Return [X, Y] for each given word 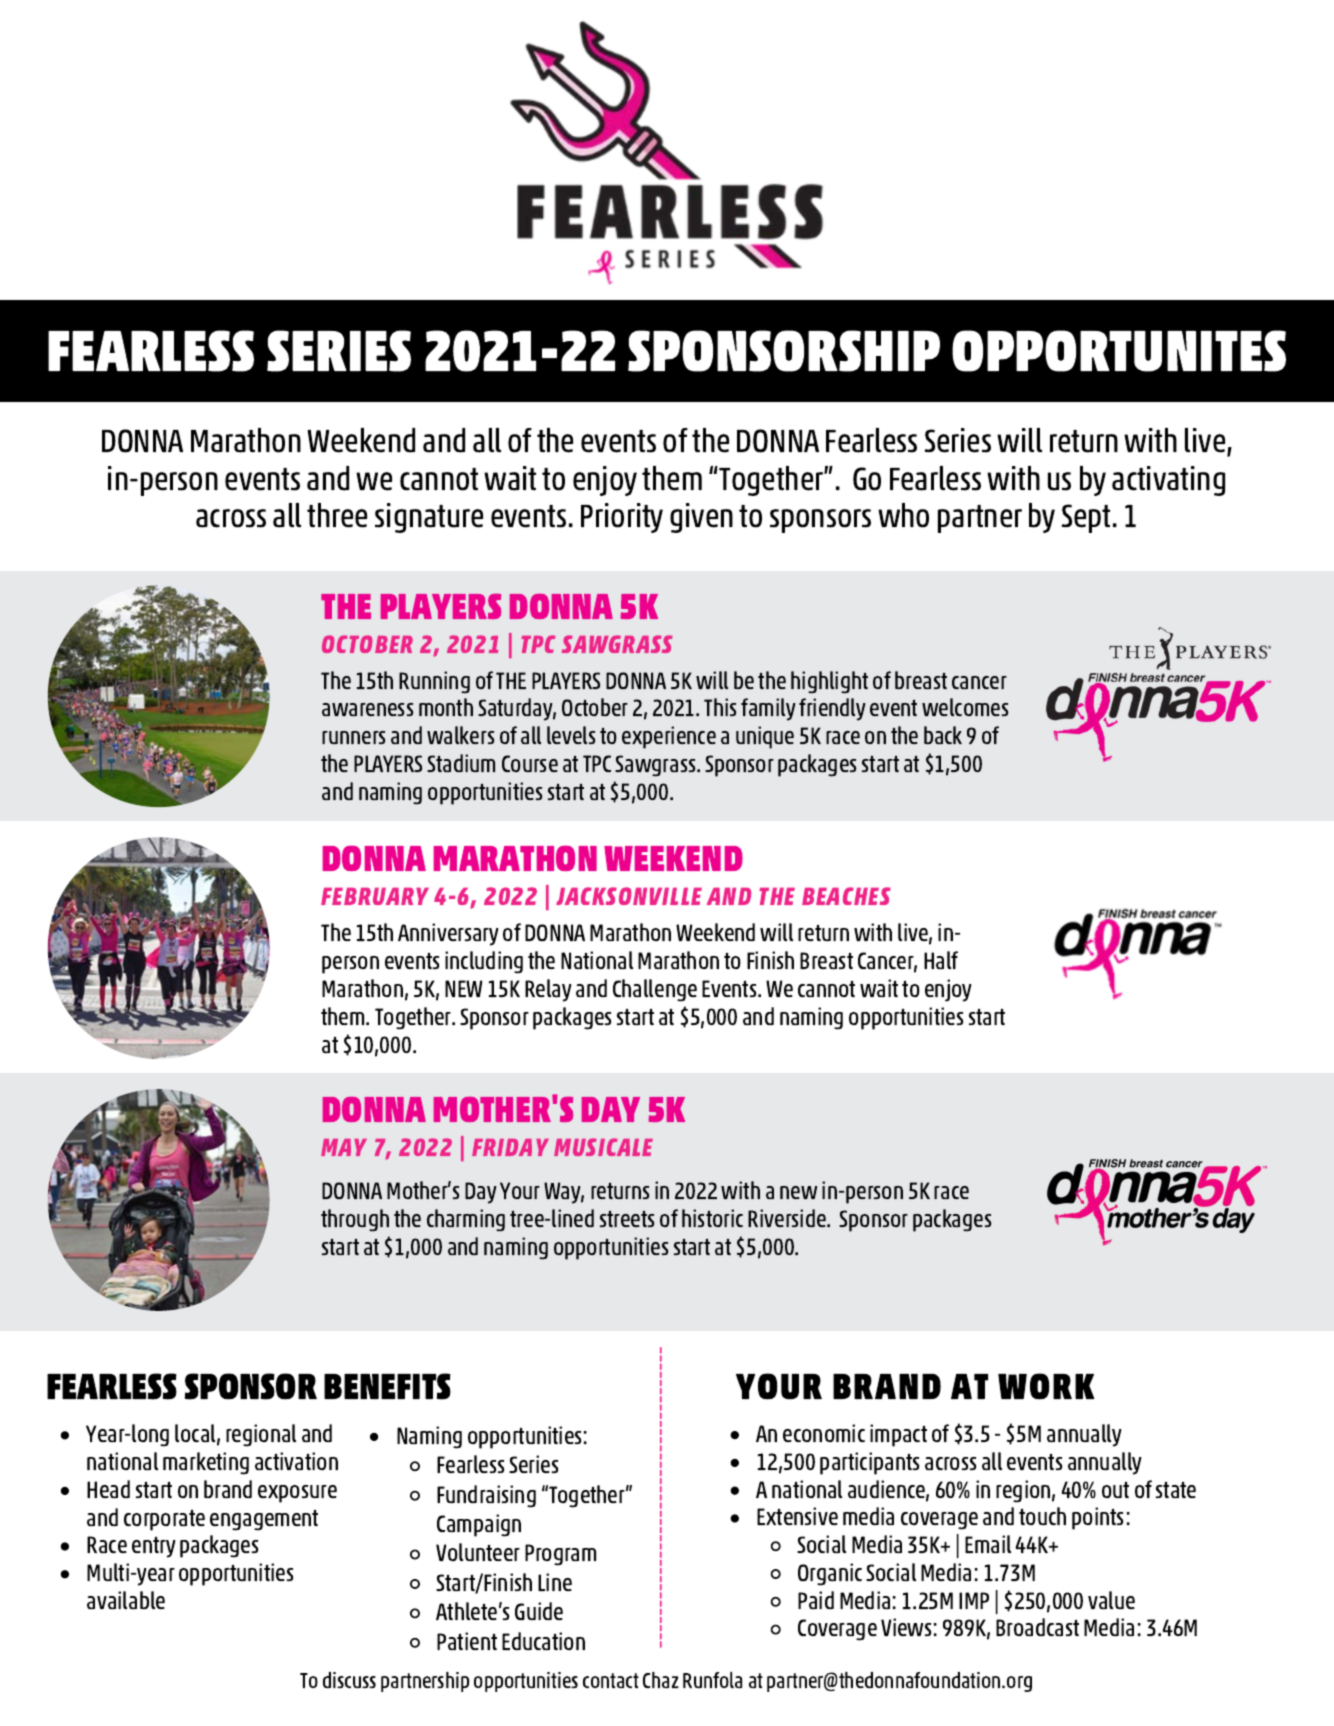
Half [941, 960]
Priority [622, 518]
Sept [1086, 518]
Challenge [655, 990]
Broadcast [1037, 1627]
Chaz [661, 1680]
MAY [344, 1147]
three [337, 515]
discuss [349, 1680]
